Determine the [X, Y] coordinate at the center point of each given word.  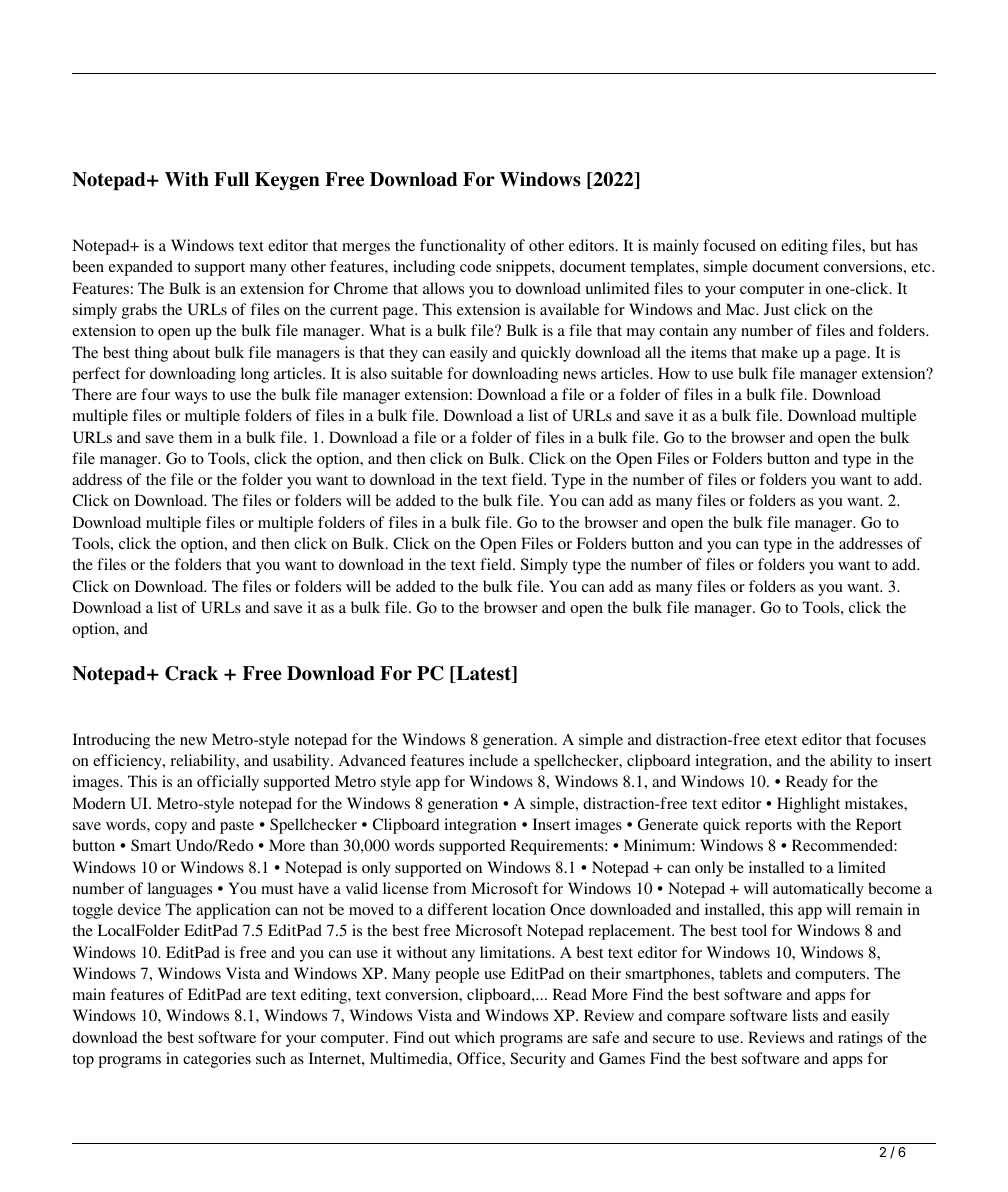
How [674, 373]
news [579, 375]
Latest [484, 674]
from [449, 888]
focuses [901, 739]
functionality [463, 247]
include [493, 760]
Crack [191, 673]
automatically [818, 890]
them [195, 437]
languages [180, 890]
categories [217, 1060]
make [779, 352]
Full [231, 179]
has [907, 245]
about [191, 352]
